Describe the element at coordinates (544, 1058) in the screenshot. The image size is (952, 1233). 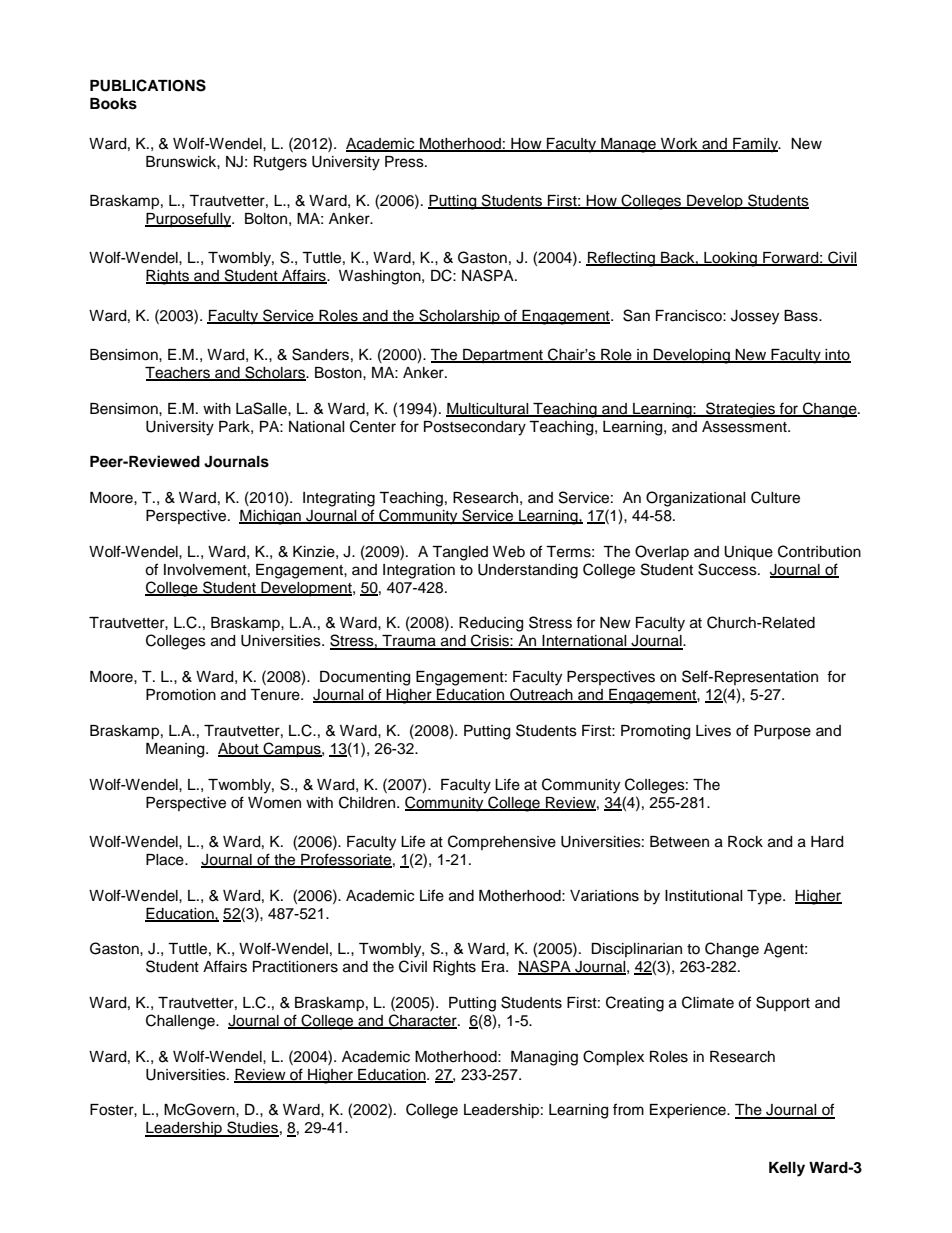
I see `Managing` at that location.
